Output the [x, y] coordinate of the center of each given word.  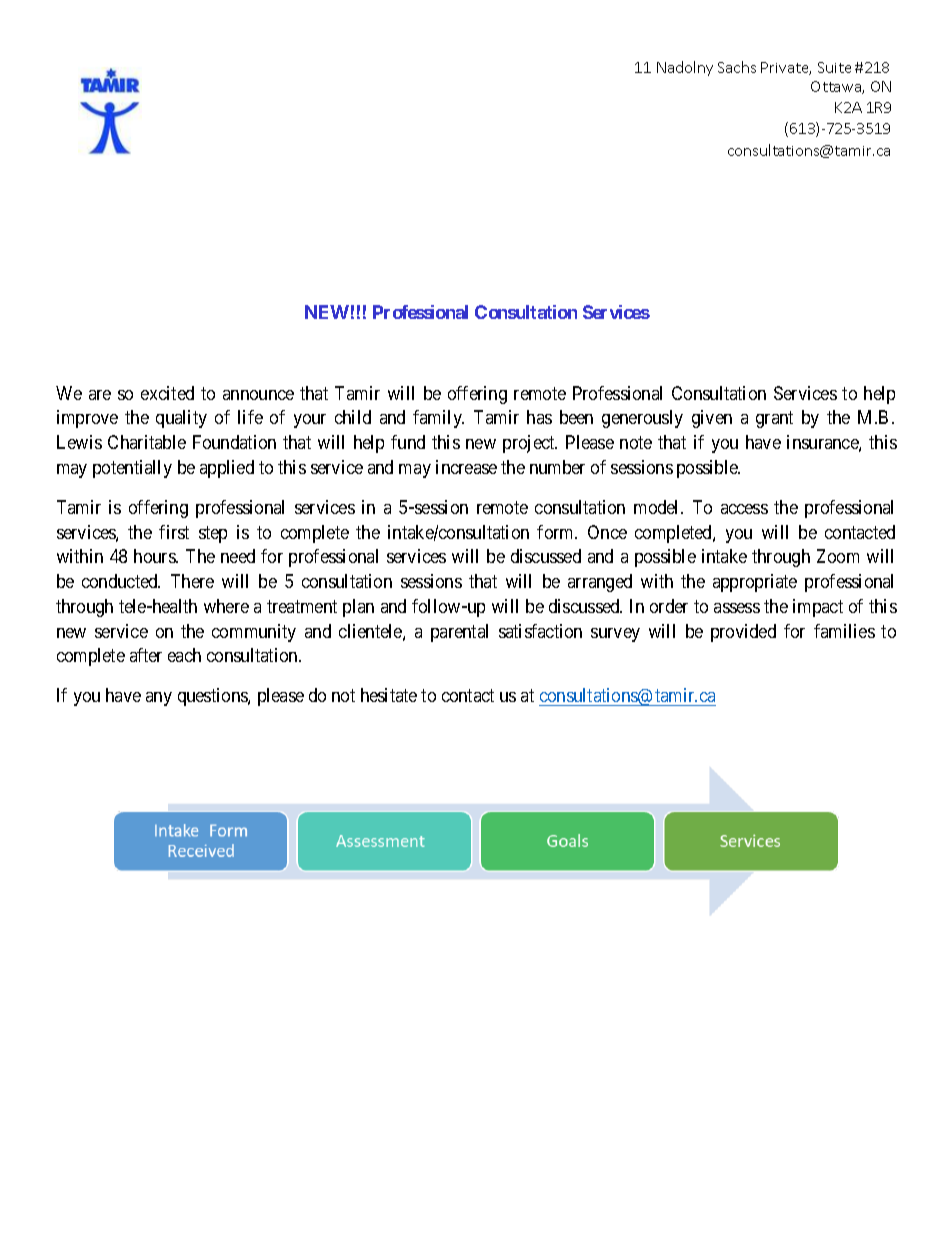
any [159, 699]
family [438, 419]
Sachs [737, 67]
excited [167, 393]
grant [774, 420]
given [712, 419]
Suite [834, 67]
